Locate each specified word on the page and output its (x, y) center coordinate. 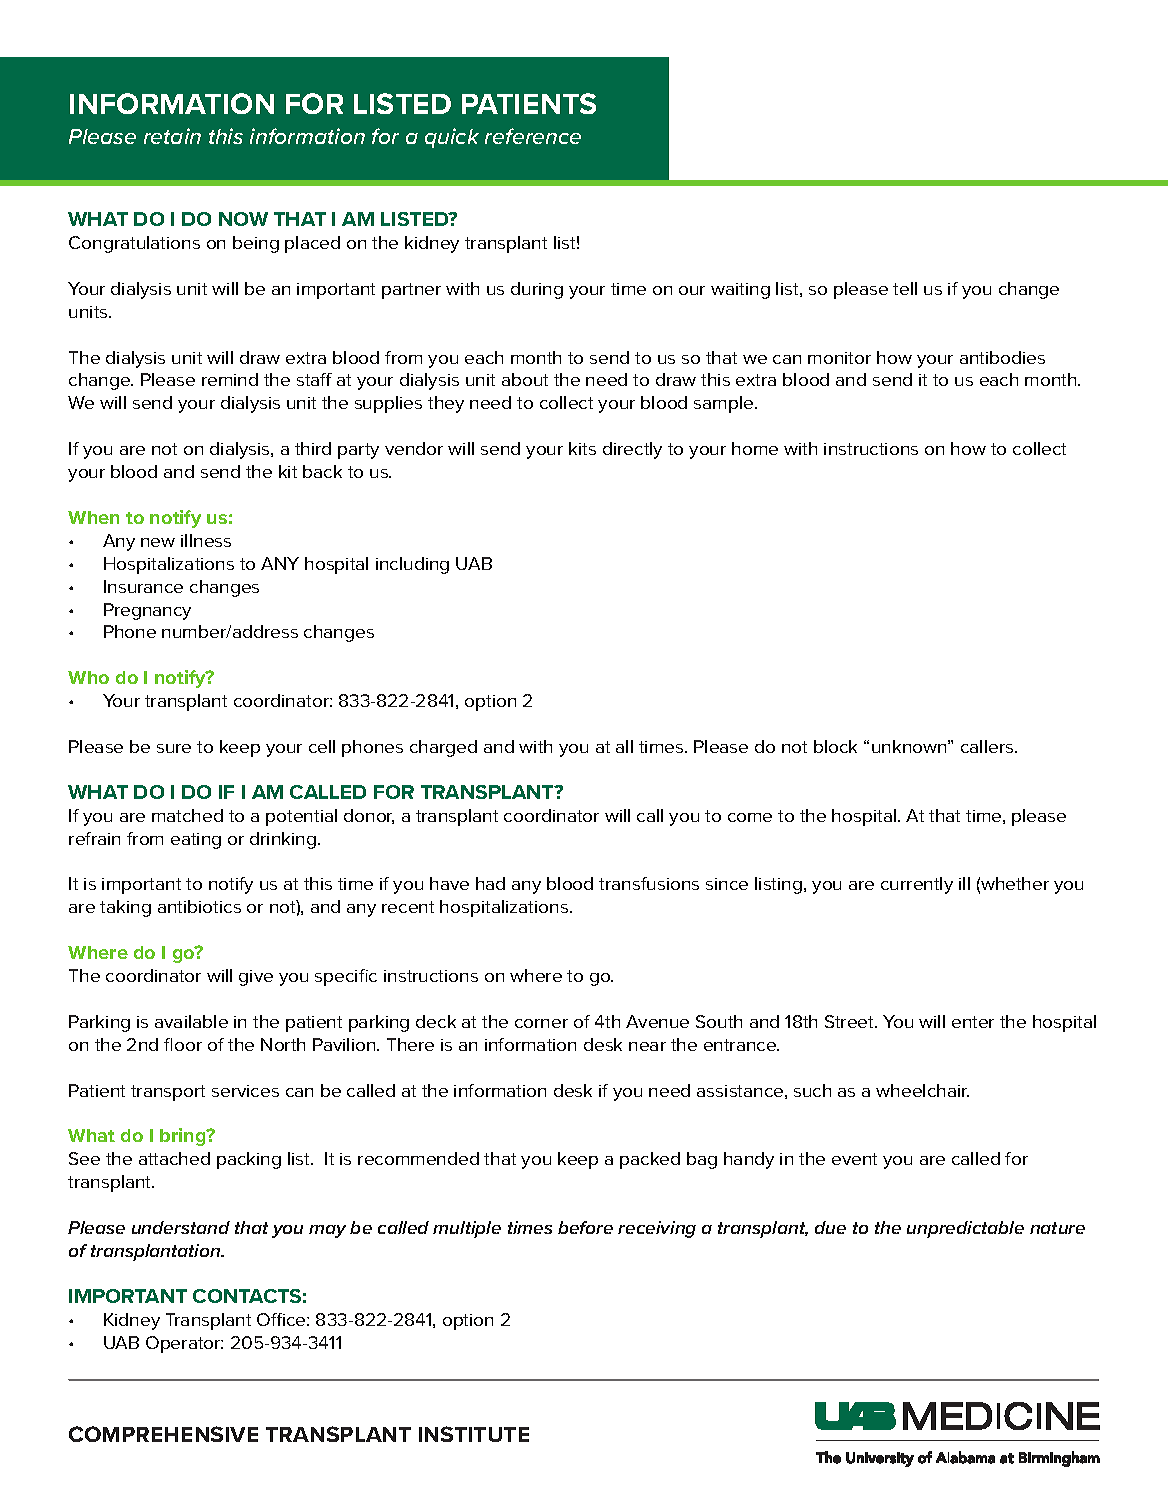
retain (172, 136)
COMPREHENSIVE (163, 1434)
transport (168, 1093)
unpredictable (965, 1229)
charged (443, 748)
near (647, 1046)
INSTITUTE (474, 1434)
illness (206, 540)
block (835, 746)
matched (187, 815)
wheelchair (922, 1090)
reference (533, 136)
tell (905, 288)
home (755, 448)
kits (582, 448)
